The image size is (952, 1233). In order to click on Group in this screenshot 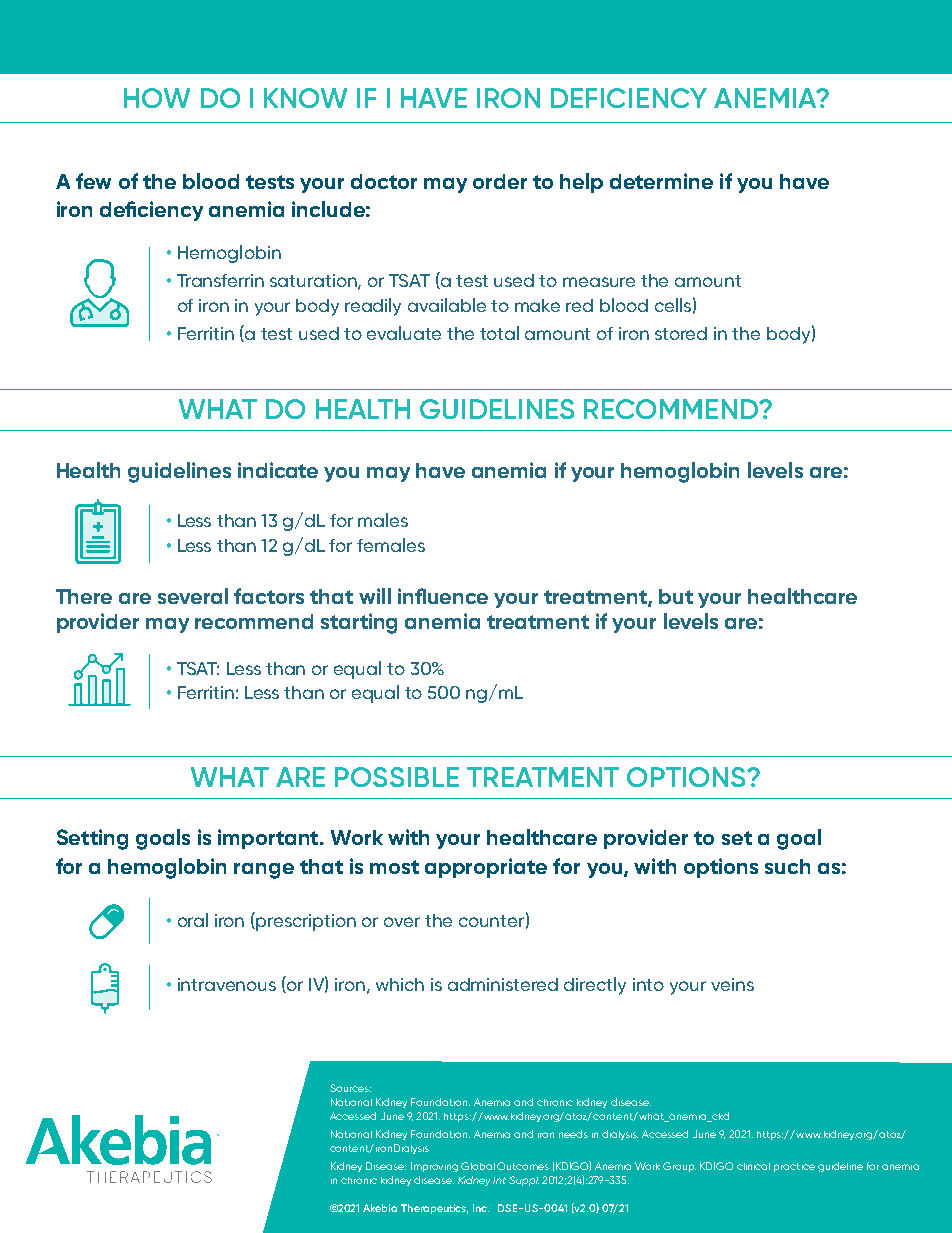, I will do `click(679, 1167)`.
